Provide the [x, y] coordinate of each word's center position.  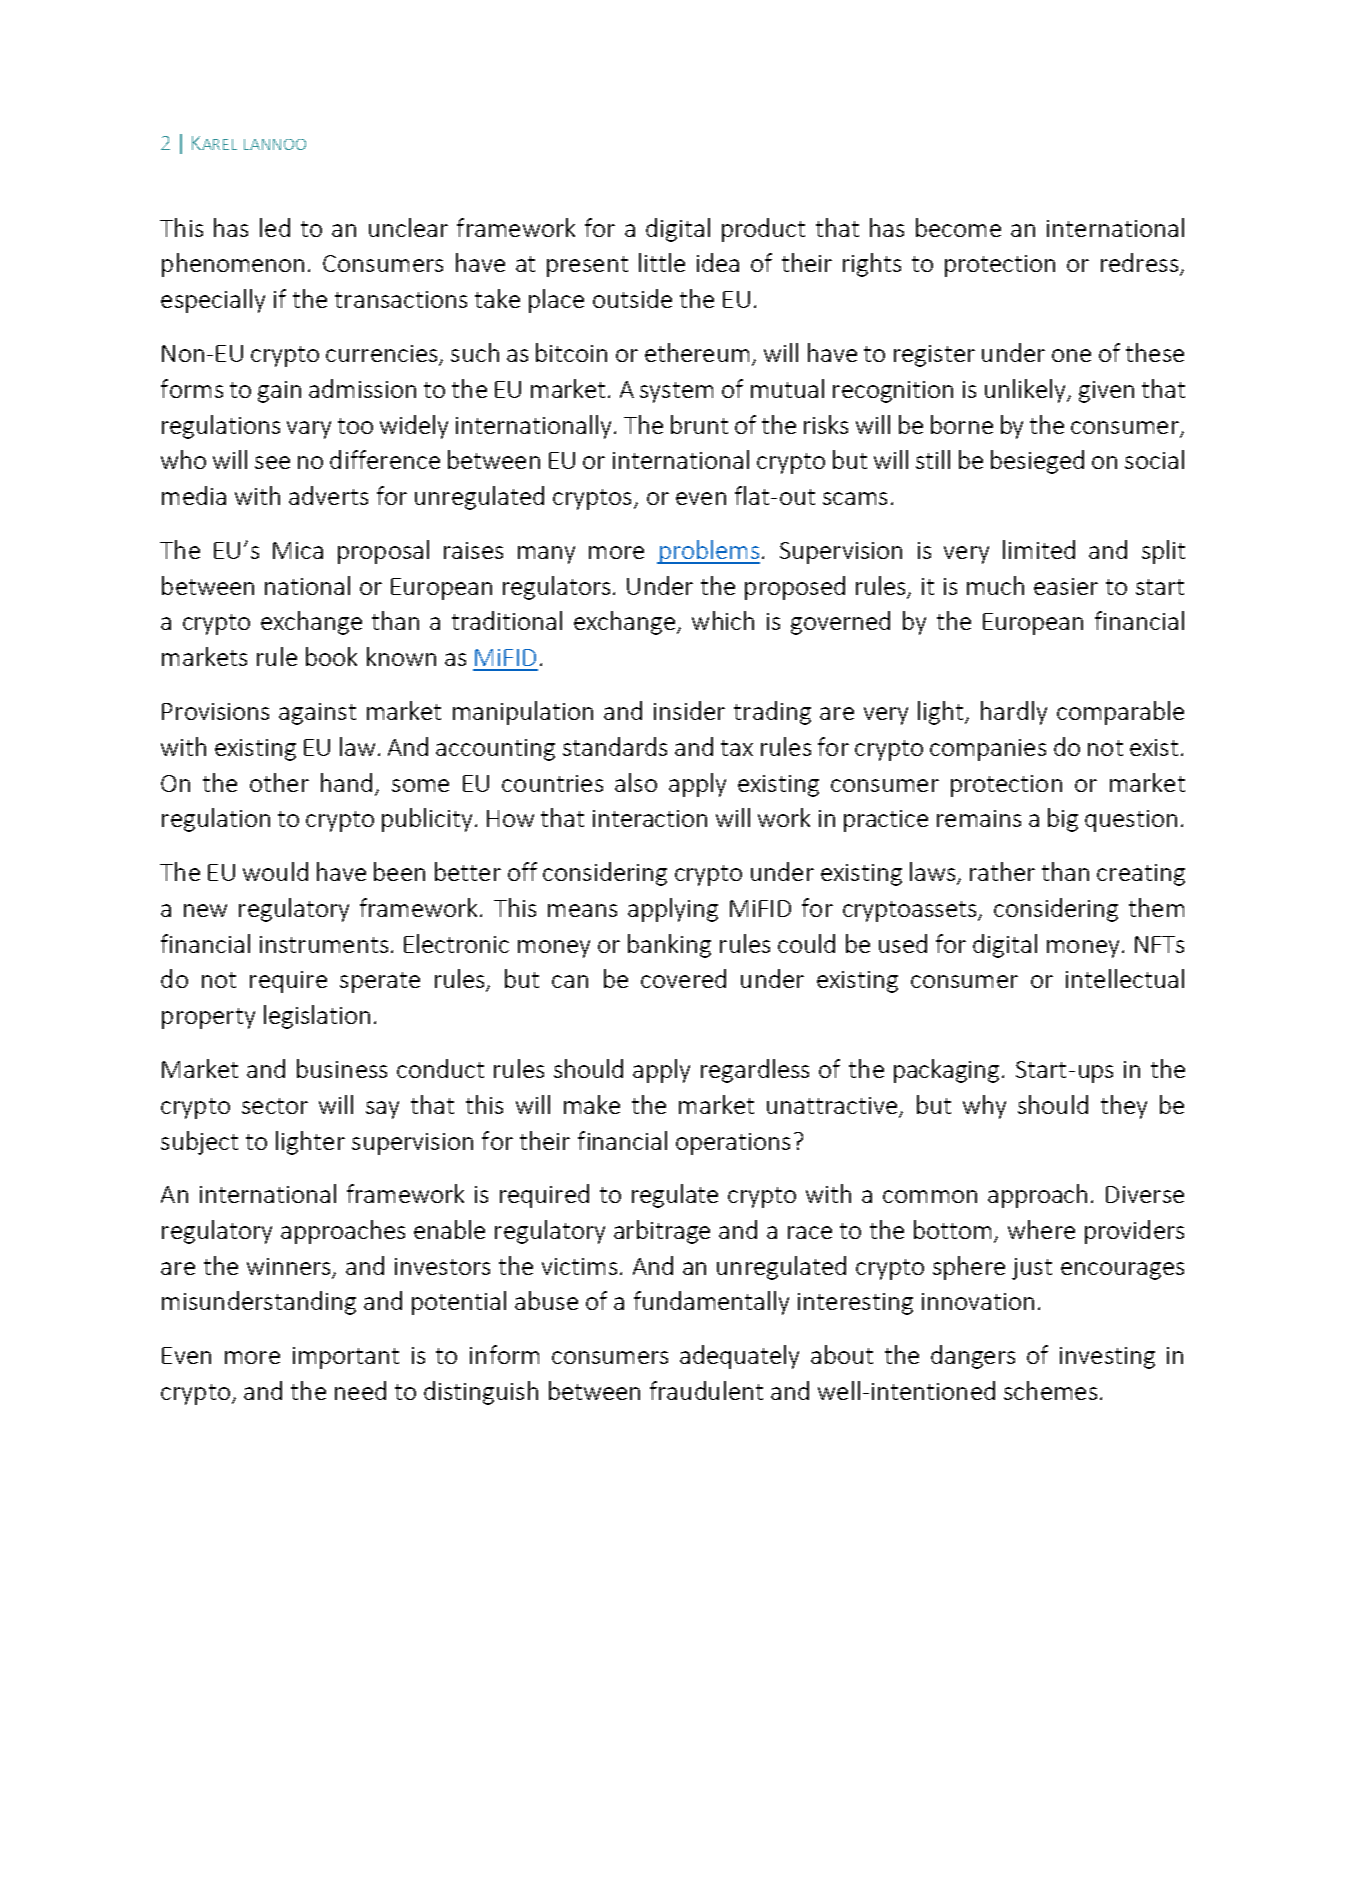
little [662, 262]
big [1063, 820]
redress [1139, 262]
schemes [1050, 1390]
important [346, 1358]
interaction [650, 818]
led [275, 227]
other [279, 782]
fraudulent [706, 1390]
